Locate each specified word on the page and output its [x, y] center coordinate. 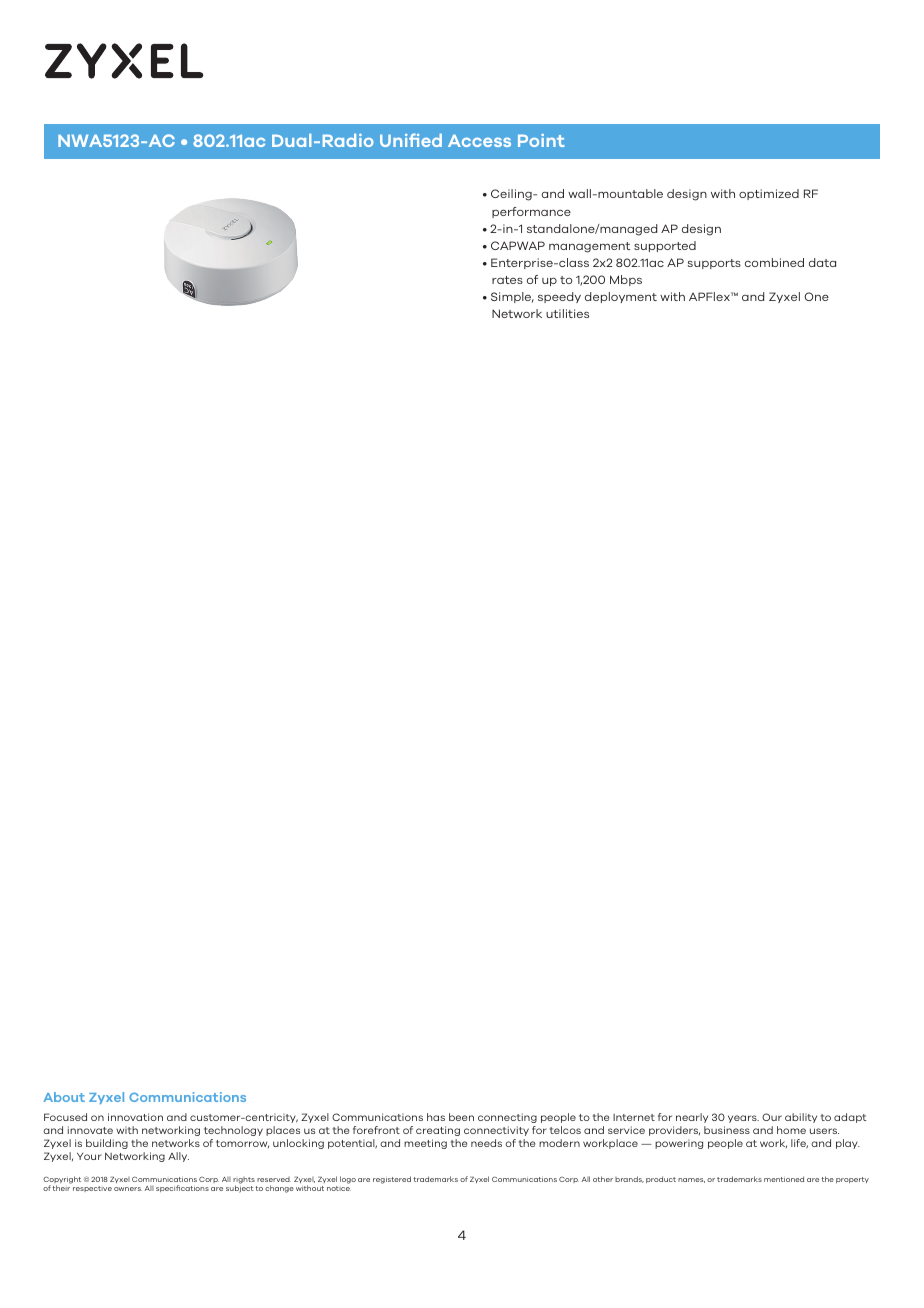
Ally [178, 1157]
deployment [621, 297]
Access [479, 141]
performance [531, 212]
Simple [512, 297]
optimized [769, 194]
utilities [567, 313]
